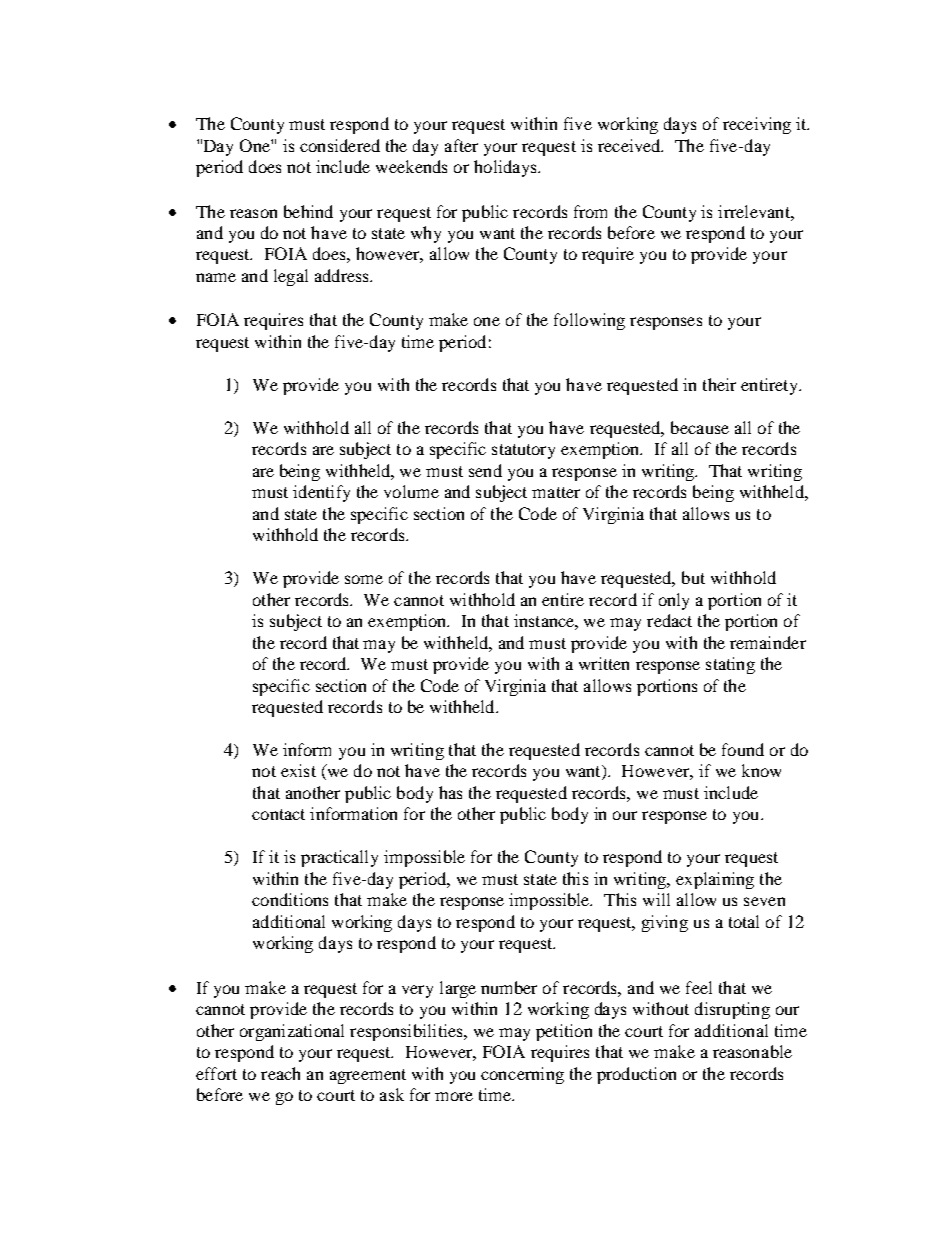 The image size is (952, 1233). I want to click on only, so click(674, 601).
